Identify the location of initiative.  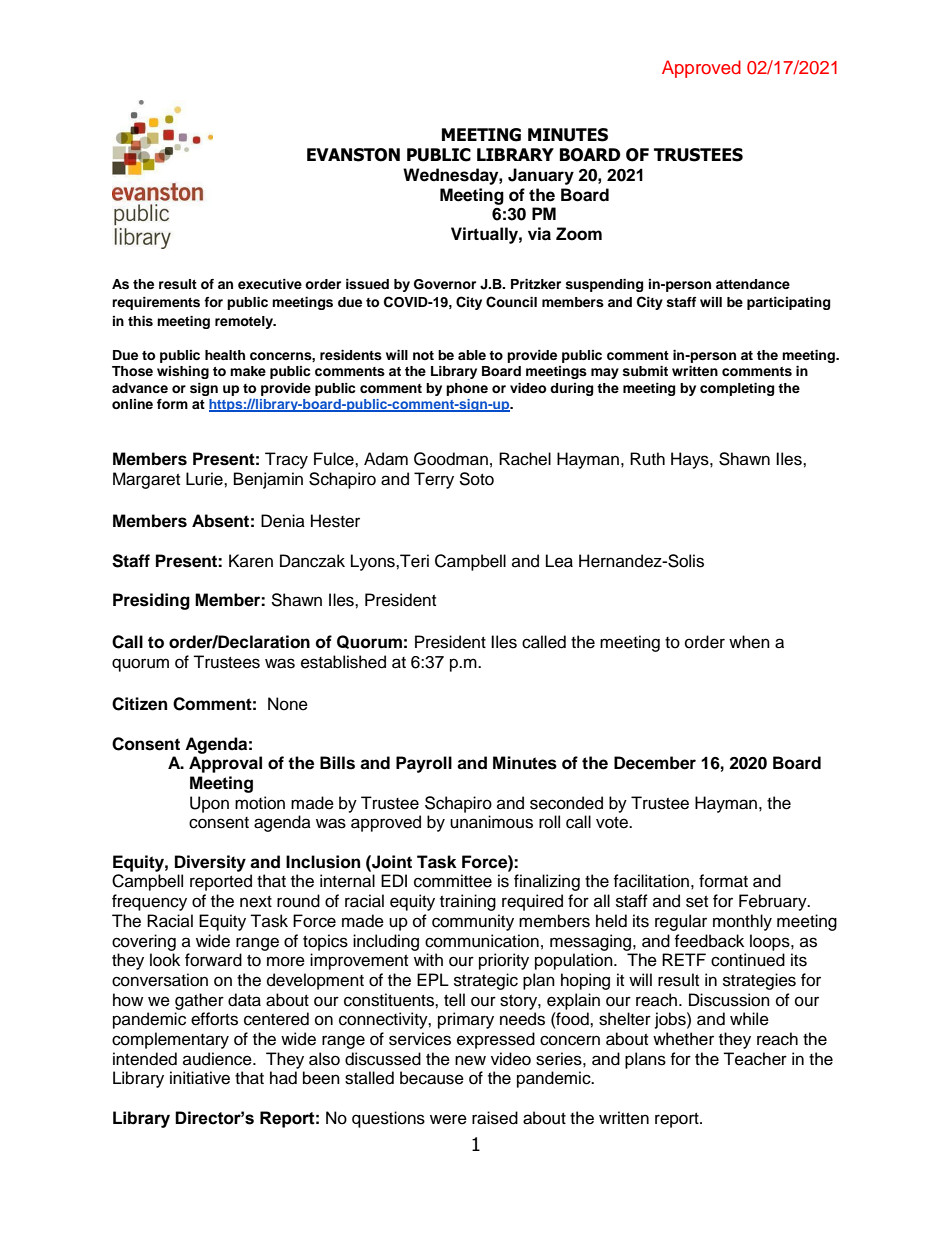
(200, 1078).
